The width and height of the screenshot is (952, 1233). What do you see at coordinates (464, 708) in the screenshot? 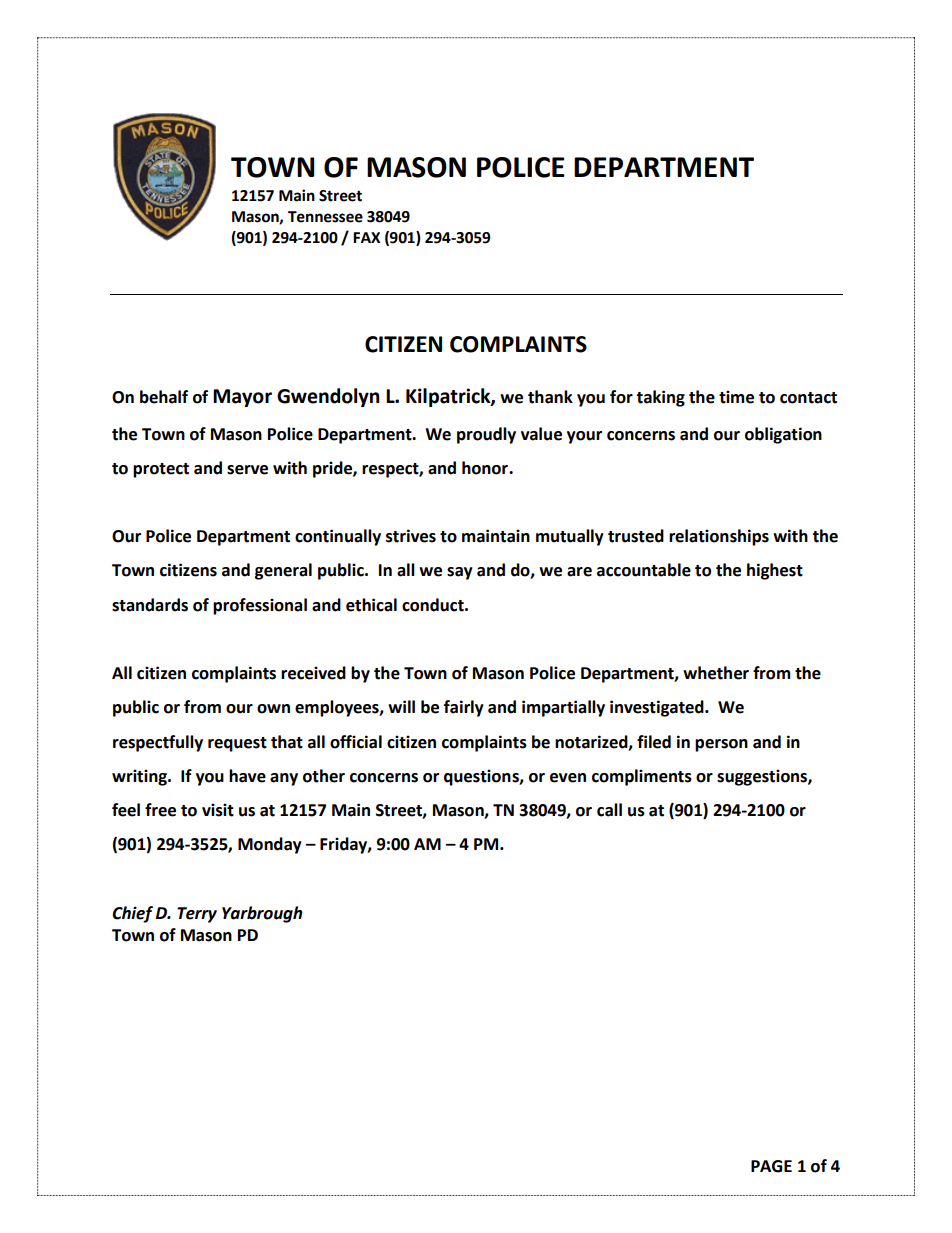
I see `fairly` at bounding box center [464, 708].
